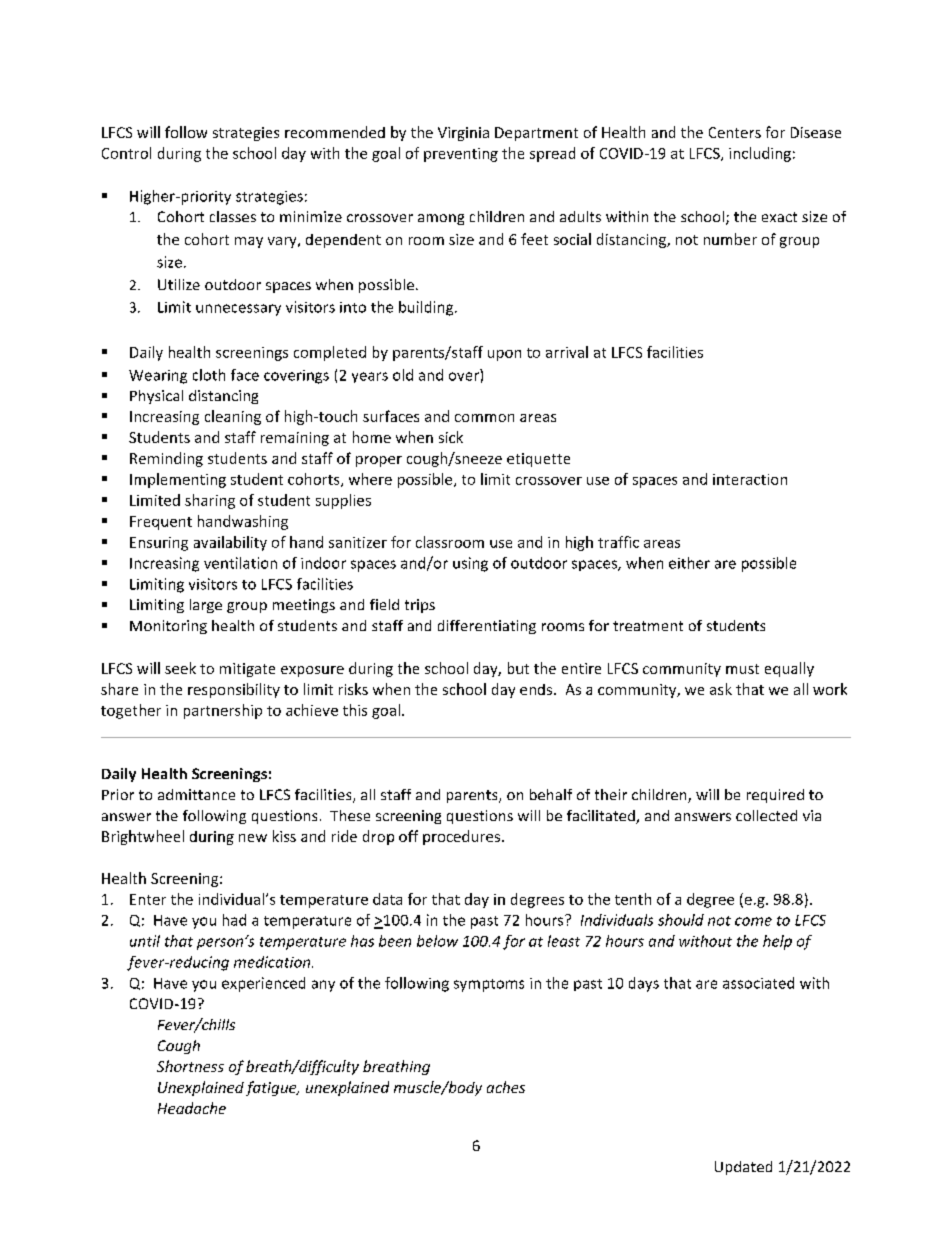 This document has height=1233, width=952. What do you see at coordinates (743, 1168) in the document?
I see `Updated` at bounding box center [743, 1168].
